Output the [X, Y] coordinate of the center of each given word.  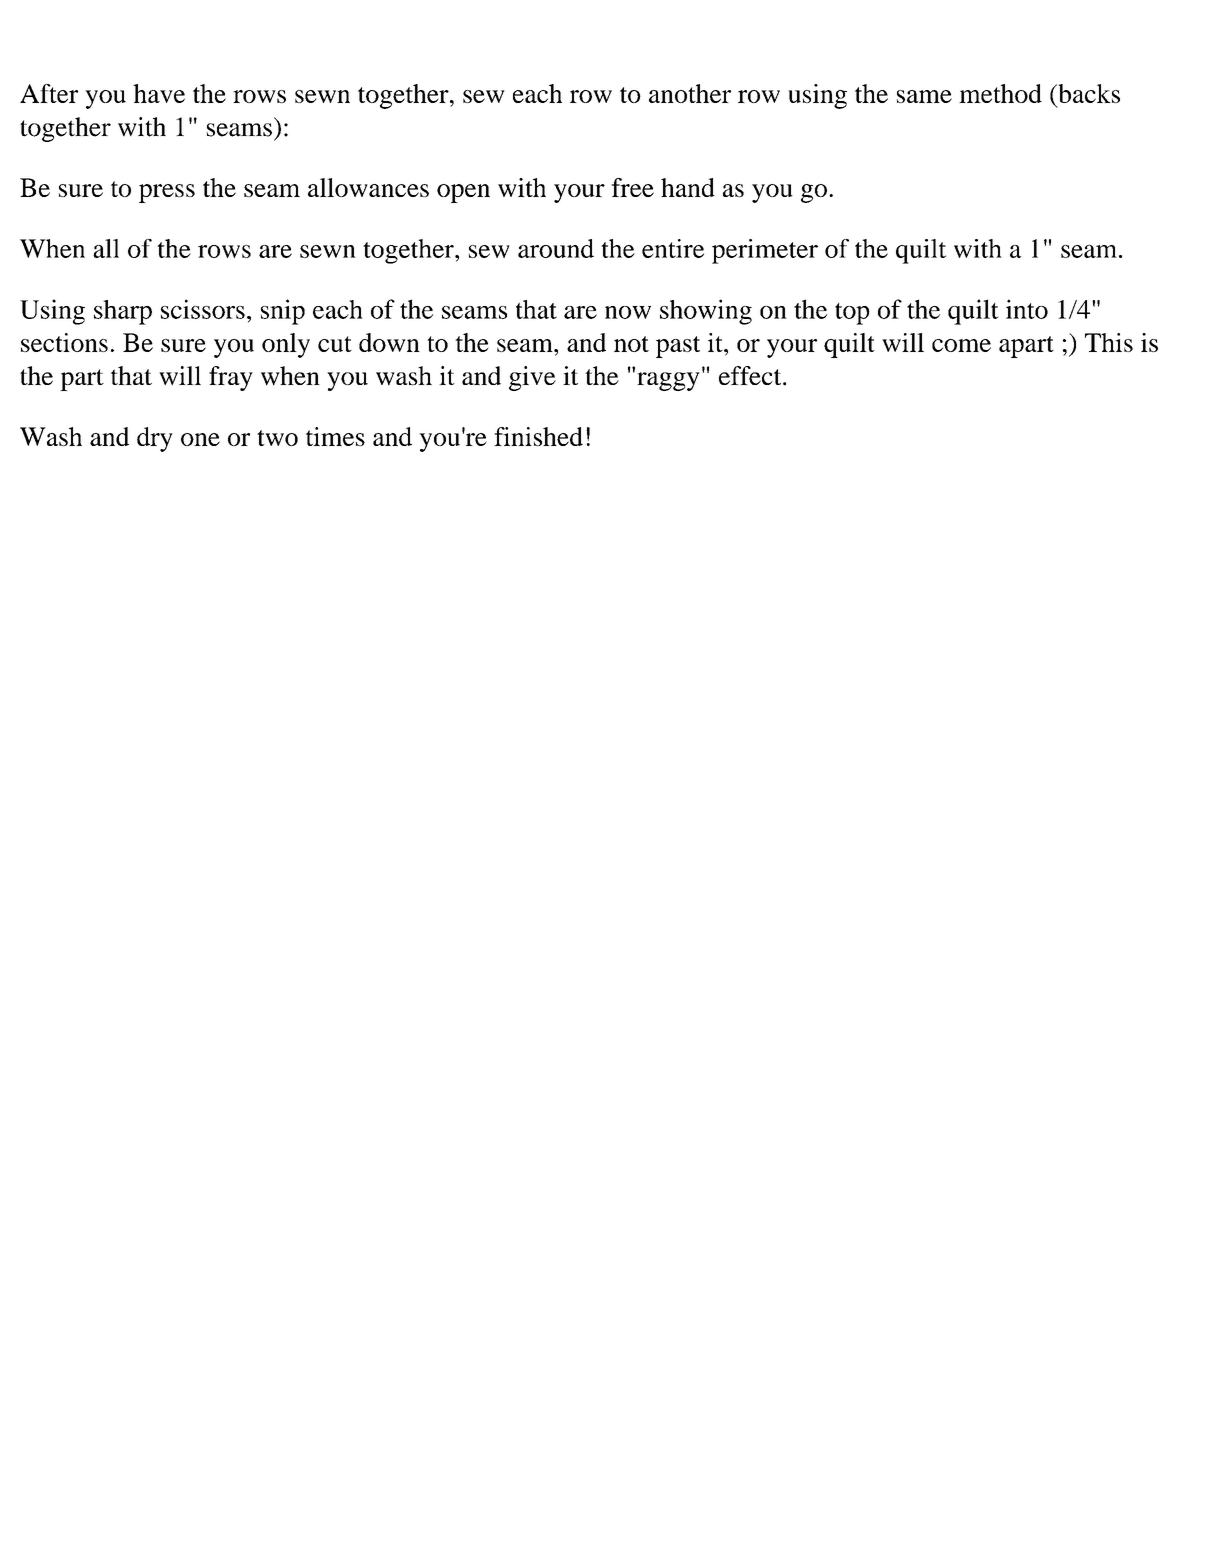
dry [155, 439]
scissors [203, 309]
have [159, 93]
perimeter [765, 251]
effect [751, 375]
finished [538, 436]
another [690, 93]
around [556, 248]
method [1000, 93]
